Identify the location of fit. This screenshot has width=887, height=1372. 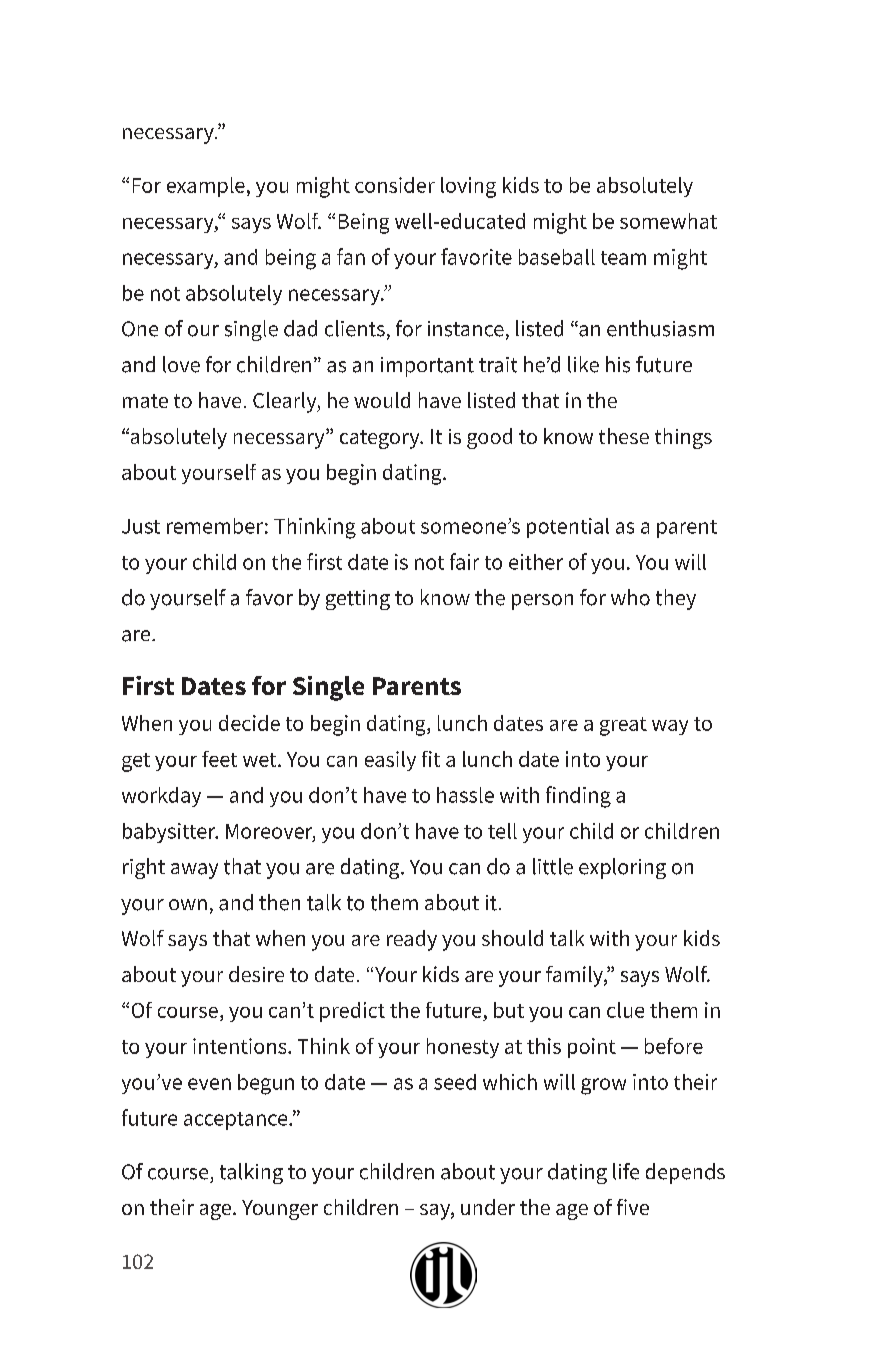
(431, 759).
